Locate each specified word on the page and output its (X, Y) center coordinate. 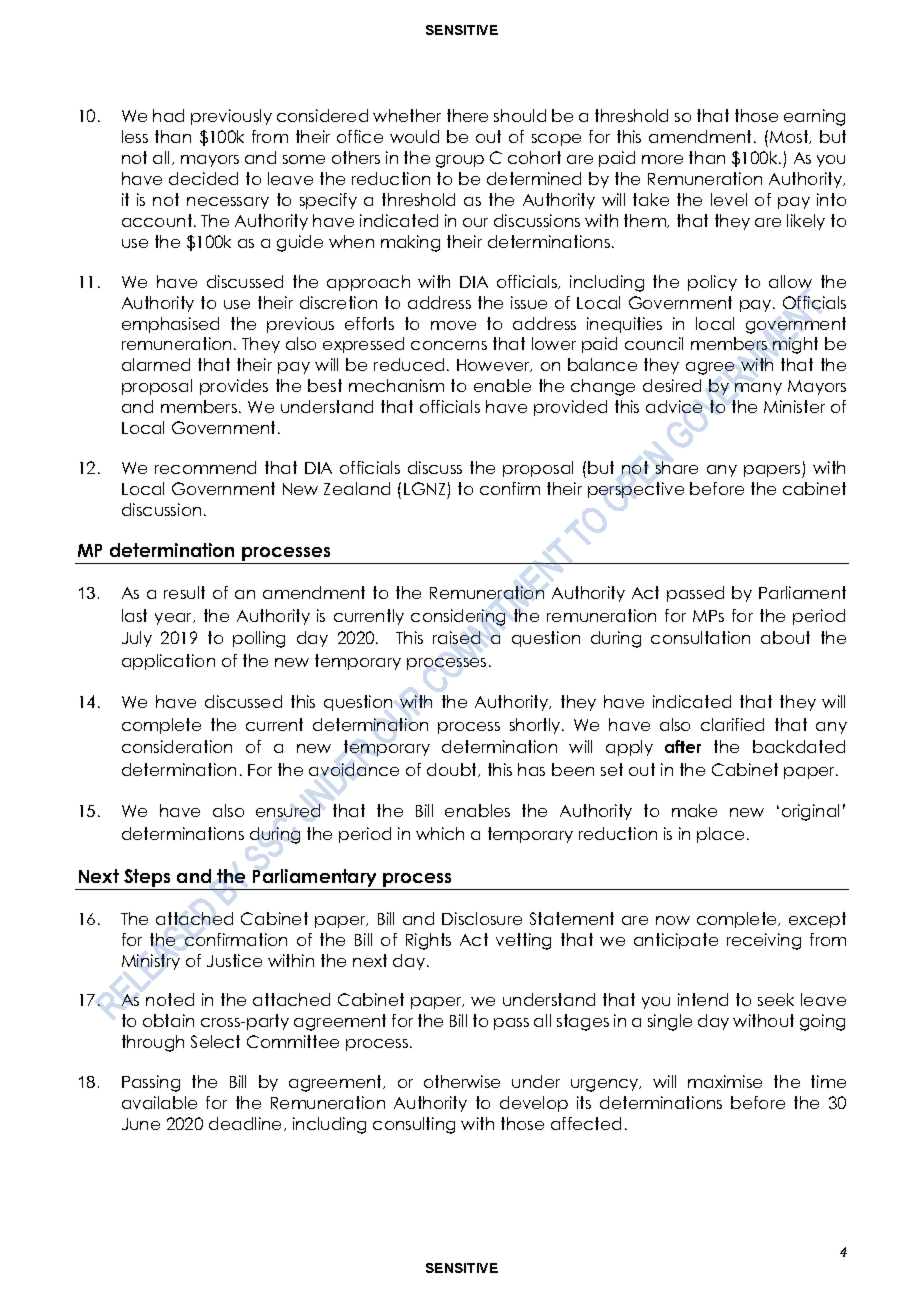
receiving (764, 941)
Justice (234, 960)
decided (203, 178)
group (460, 161)
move (453, 325)
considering (458, 617)
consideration (177, 746)
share (677, 467)
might (795, 345)
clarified (732, 724)
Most (790, 137)
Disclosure (482, 918)
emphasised (170, 325)
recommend (205, 467)
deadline (247, 1124)
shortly (536, 726)
